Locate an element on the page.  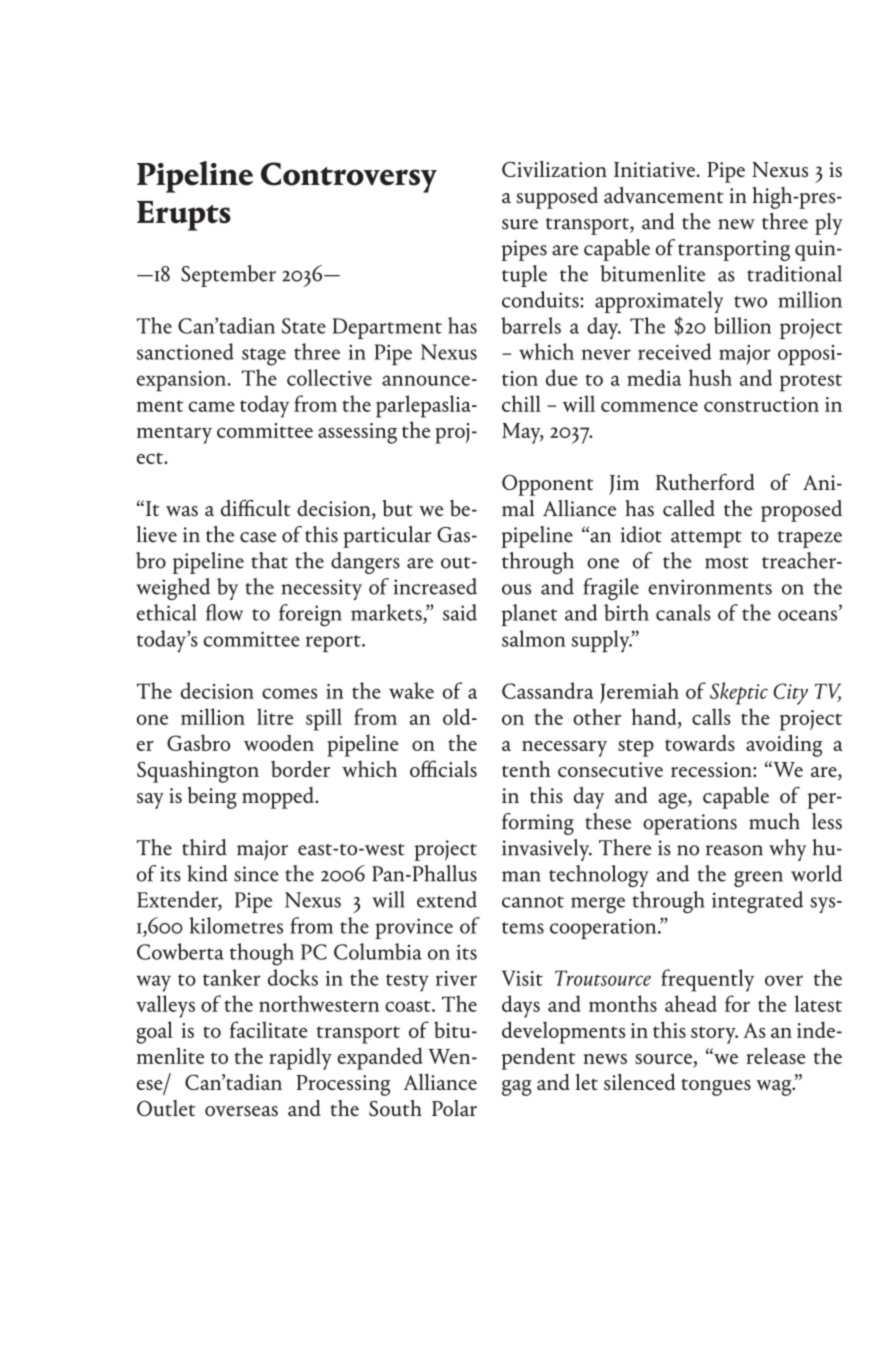
ethical is located at coordinates (167, 612).
